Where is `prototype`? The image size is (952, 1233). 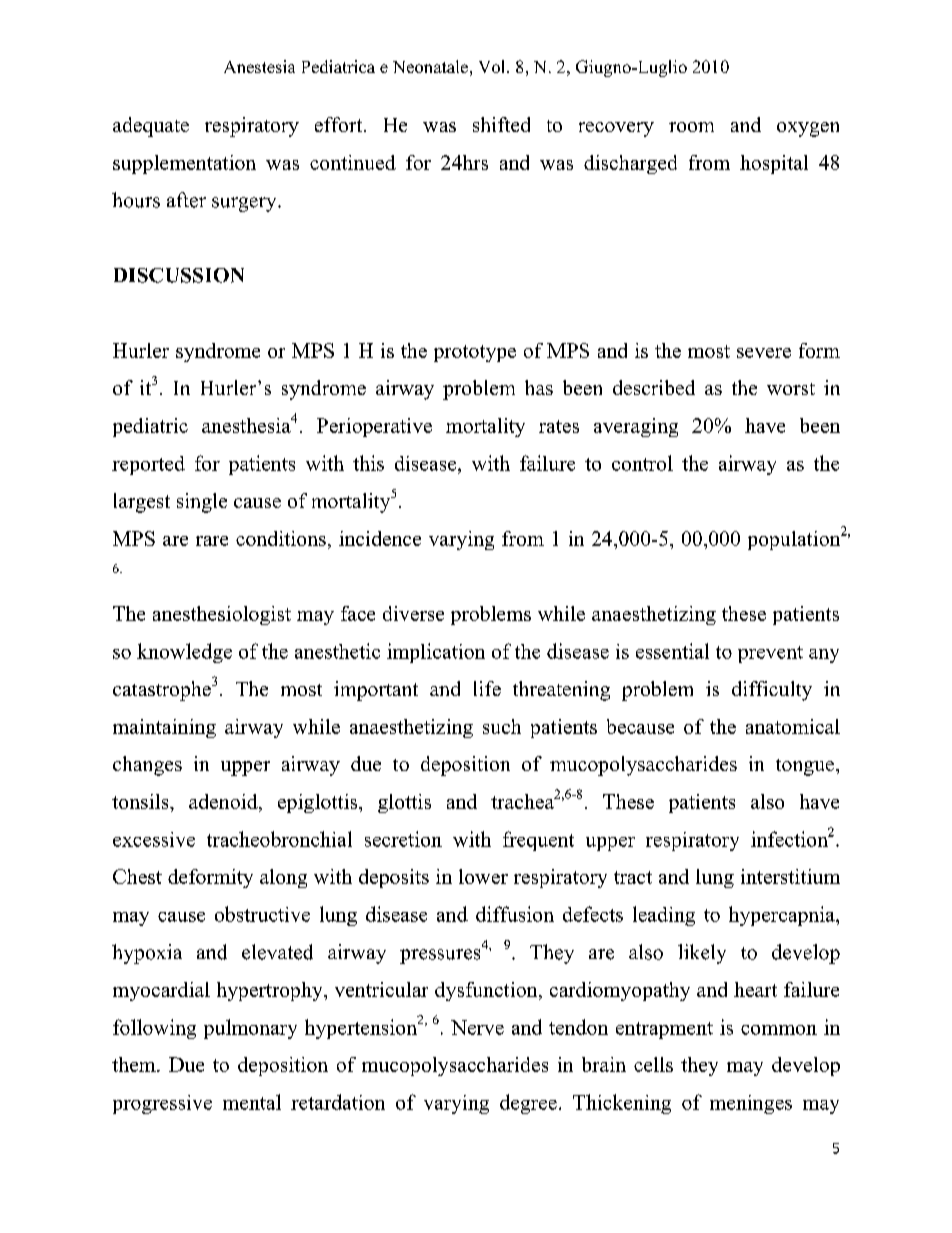 prototype is located at coordinates (475, 353).
